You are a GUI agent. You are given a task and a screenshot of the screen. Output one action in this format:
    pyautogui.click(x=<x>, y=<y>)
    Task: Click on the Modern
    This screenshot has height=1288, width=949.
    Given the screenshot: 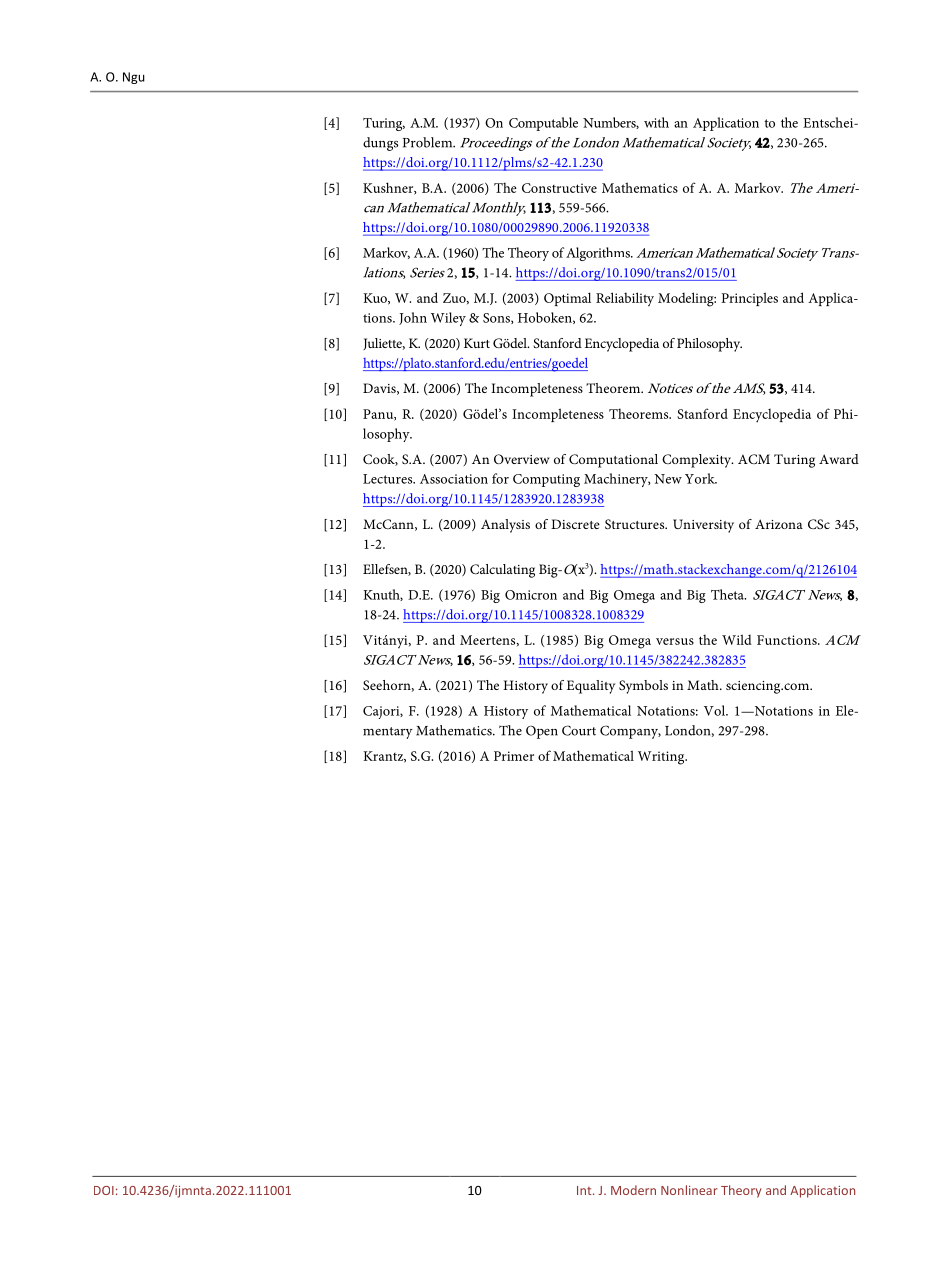 What is the action you would take?
    pyautogui.click(x=633, y=1190)
